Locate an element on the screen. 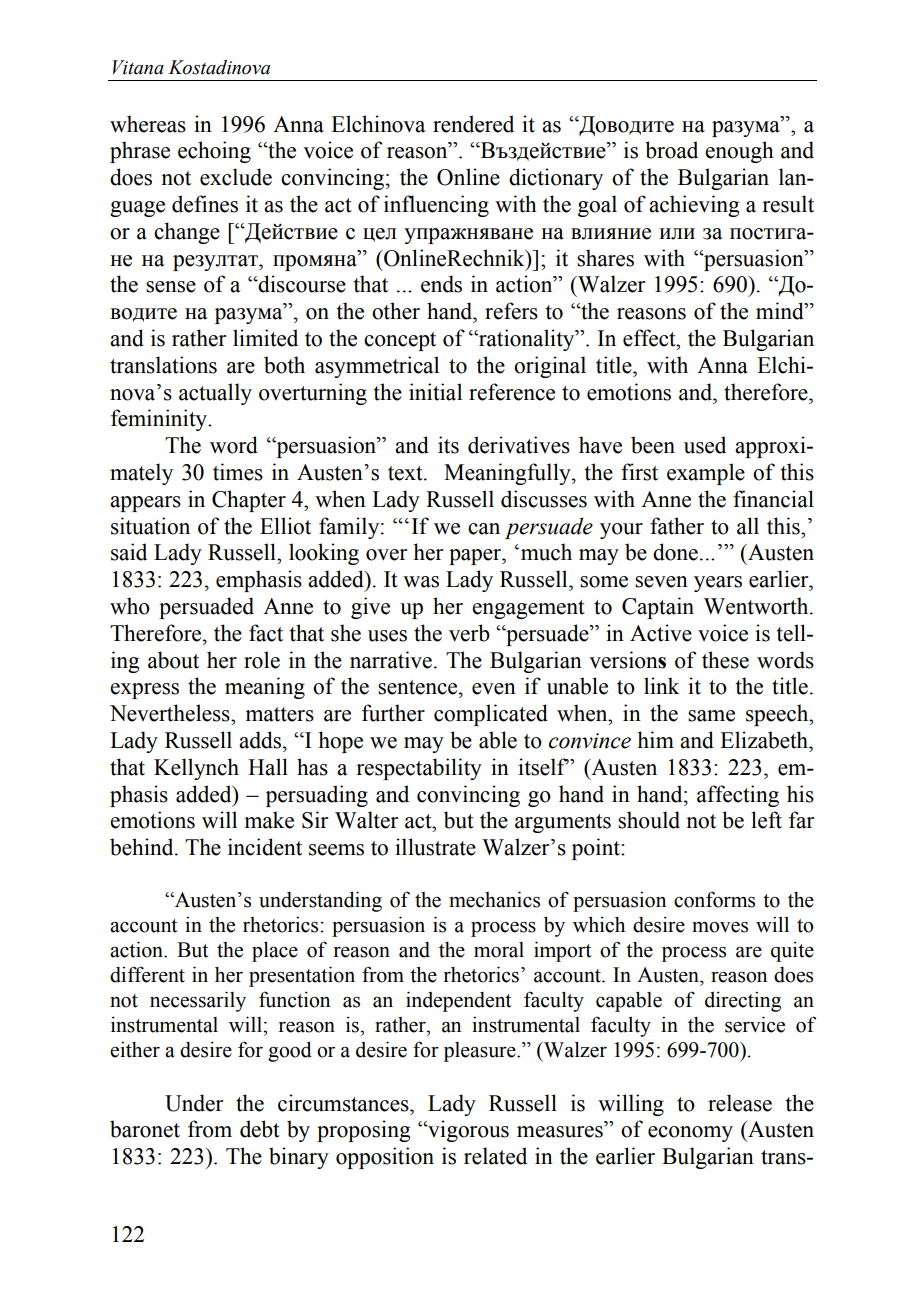 The image size is (924, 1308). verb is located at coordinates (469, 633).
